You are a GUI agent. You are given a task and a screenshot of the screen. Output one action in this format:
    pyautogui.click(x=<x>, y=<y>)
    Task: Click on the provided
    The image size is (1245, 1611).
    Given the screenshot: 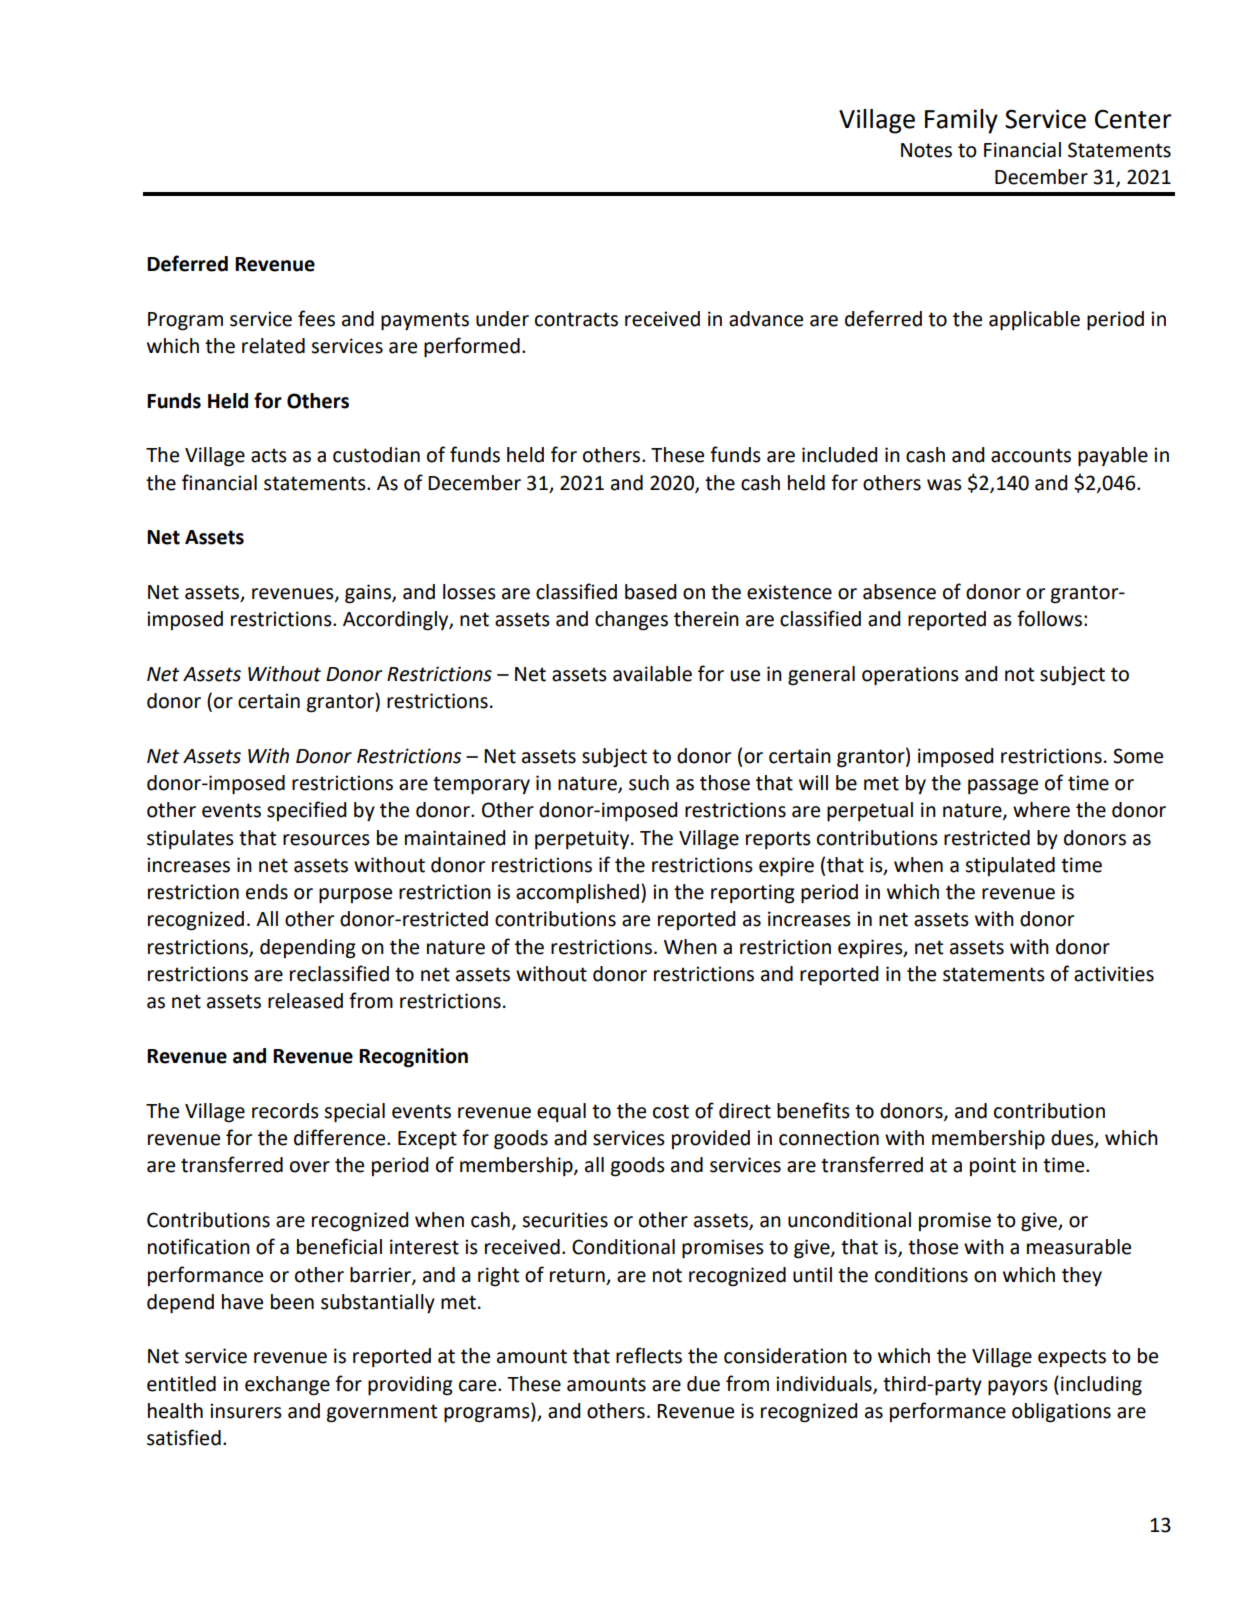 What is the action you would take?
    pyautogui.click(x=711, y=1139)
